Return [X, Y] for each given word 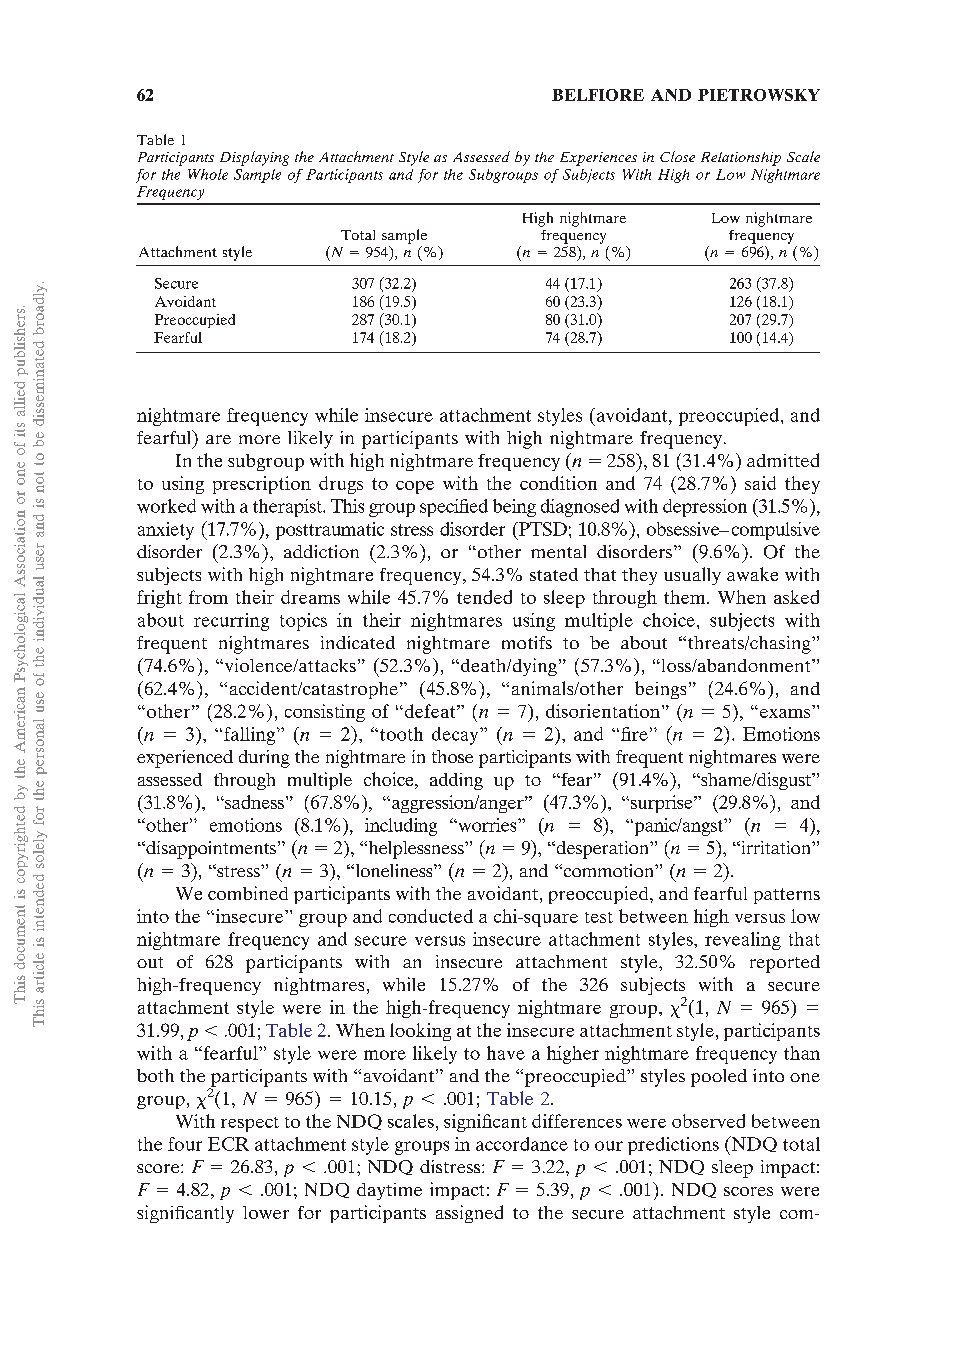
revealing [743, 941]
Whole [208, 174]
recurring [231, 622]
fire [634, 734]
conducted [431, 916]
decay [456, 736]
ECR [228, 1144]
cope [415, 487]
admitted [783, 460]
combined [248, 893]
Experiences [598, 159]
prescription [262, 485]
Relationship [741, 159]
